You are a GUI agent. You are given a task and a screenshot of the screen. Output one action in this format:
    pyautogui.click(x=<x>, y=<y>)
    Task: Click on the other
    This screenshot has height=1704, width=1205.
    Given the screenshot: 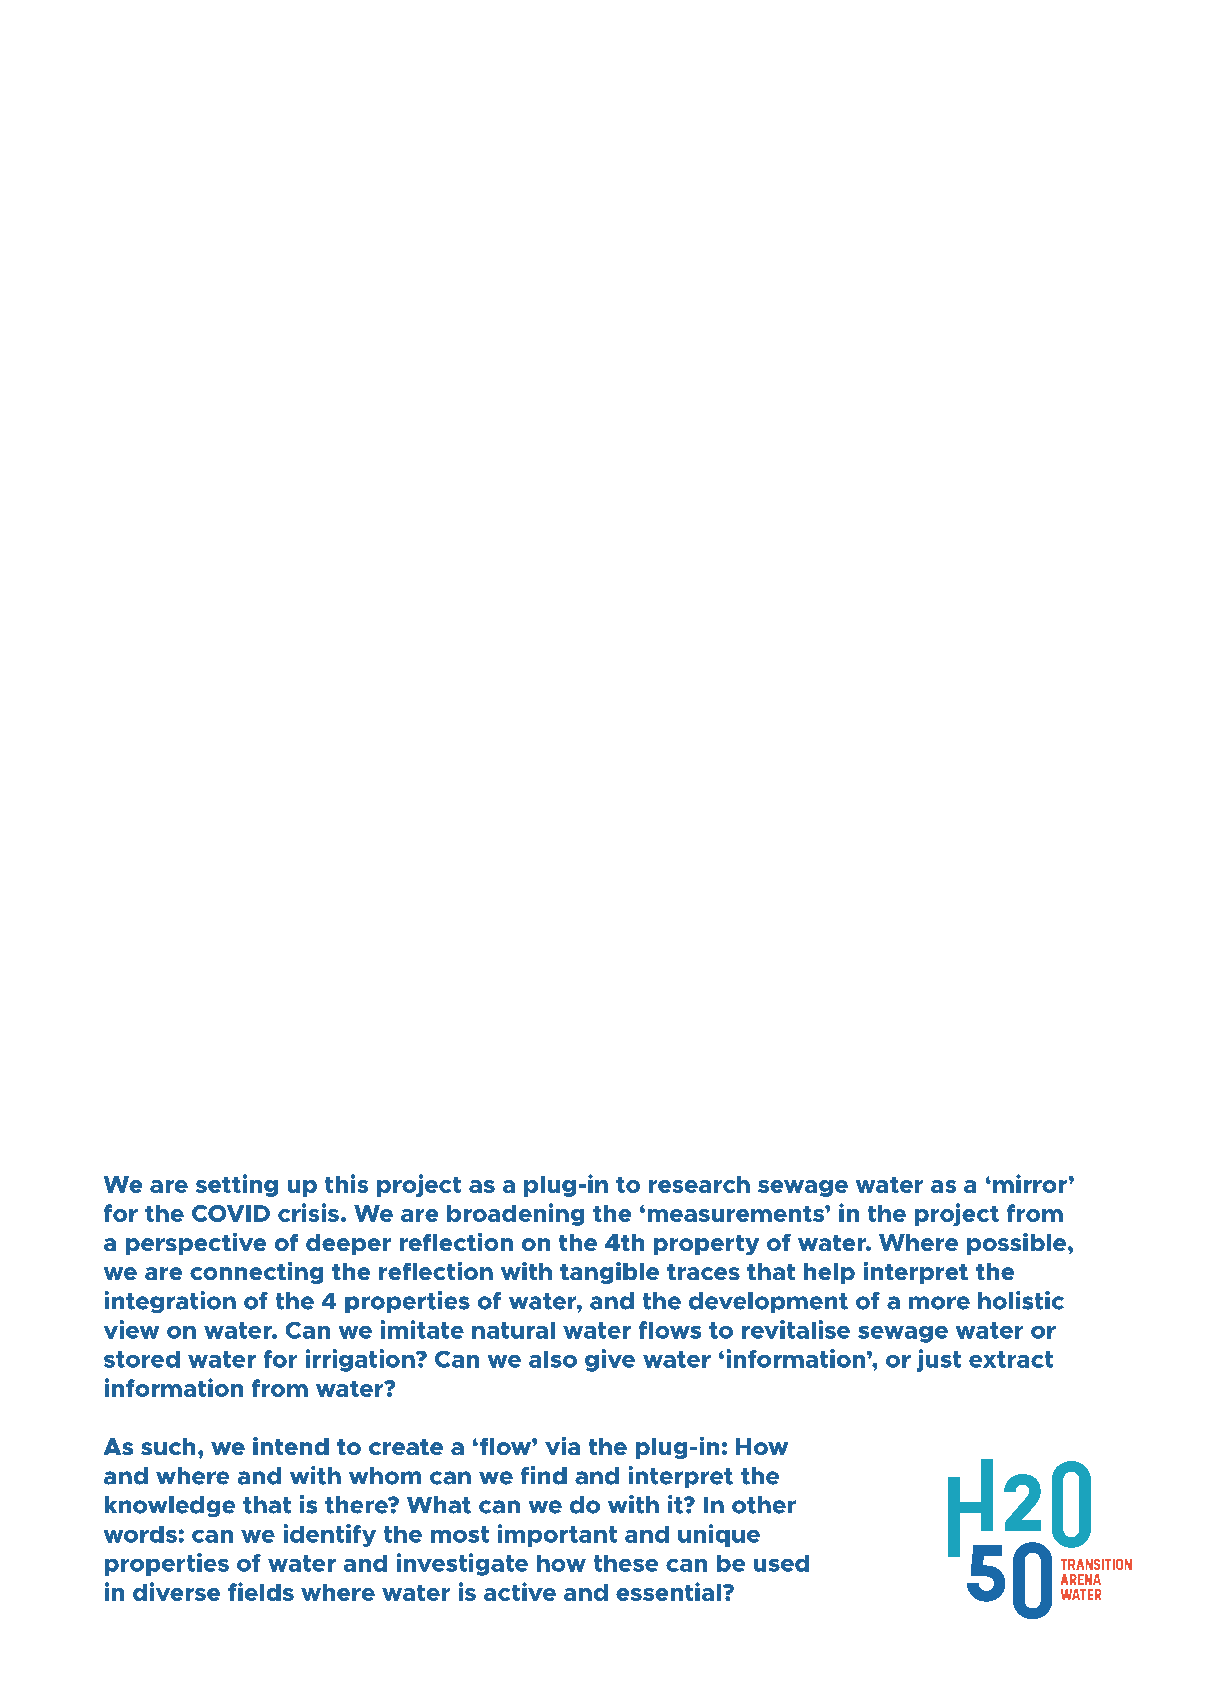 What is the action you would take?
    pyautogui.click(x=764, y=1505)
